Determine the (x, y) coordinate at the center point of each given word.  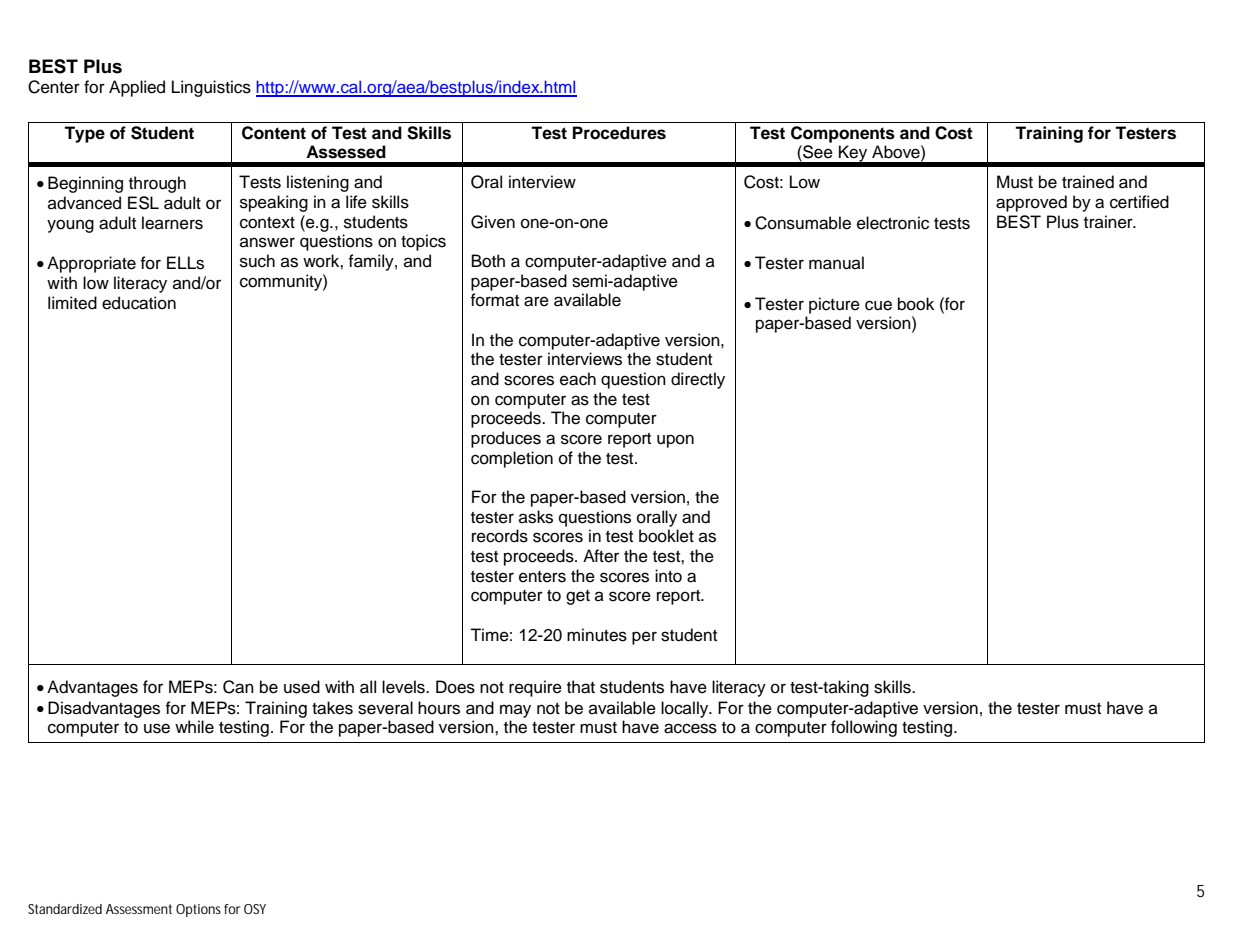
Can (238, 687)
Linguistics (211, 88)
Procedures (619, 133)
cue (878, 305)
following (864, 728)
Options (198, 910)
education (139, 303)
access (690, 728)
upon (675, 441)
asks (536, 517)
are (536, 301)
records (500, 536)
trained (1088, 182)
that (581, 687)
